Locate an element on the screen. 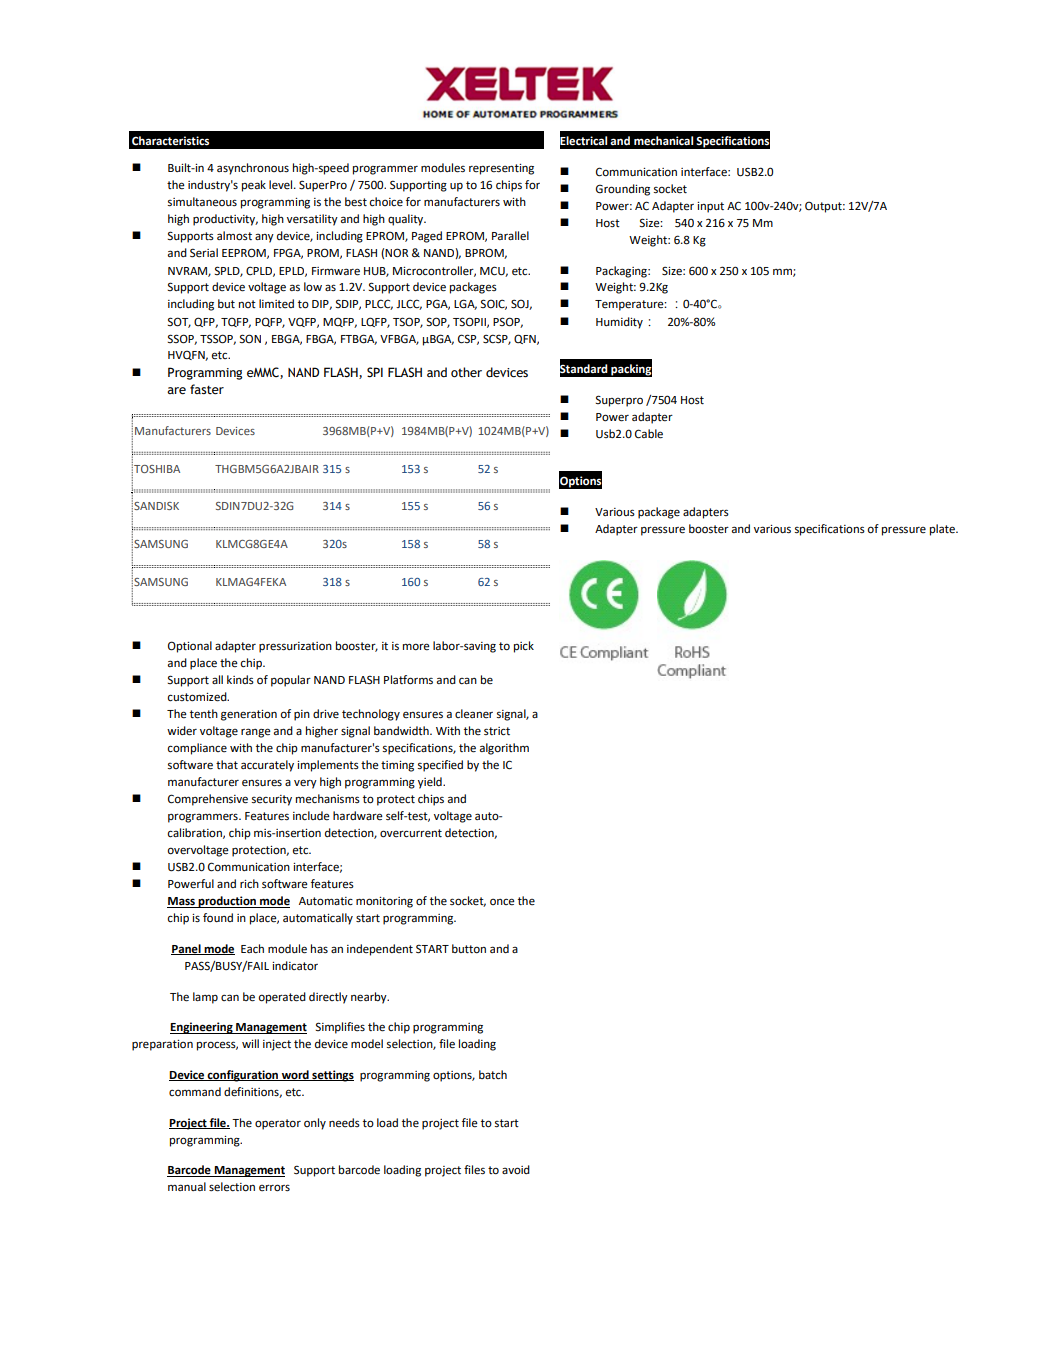  input is located at coordinates (710, 207).
